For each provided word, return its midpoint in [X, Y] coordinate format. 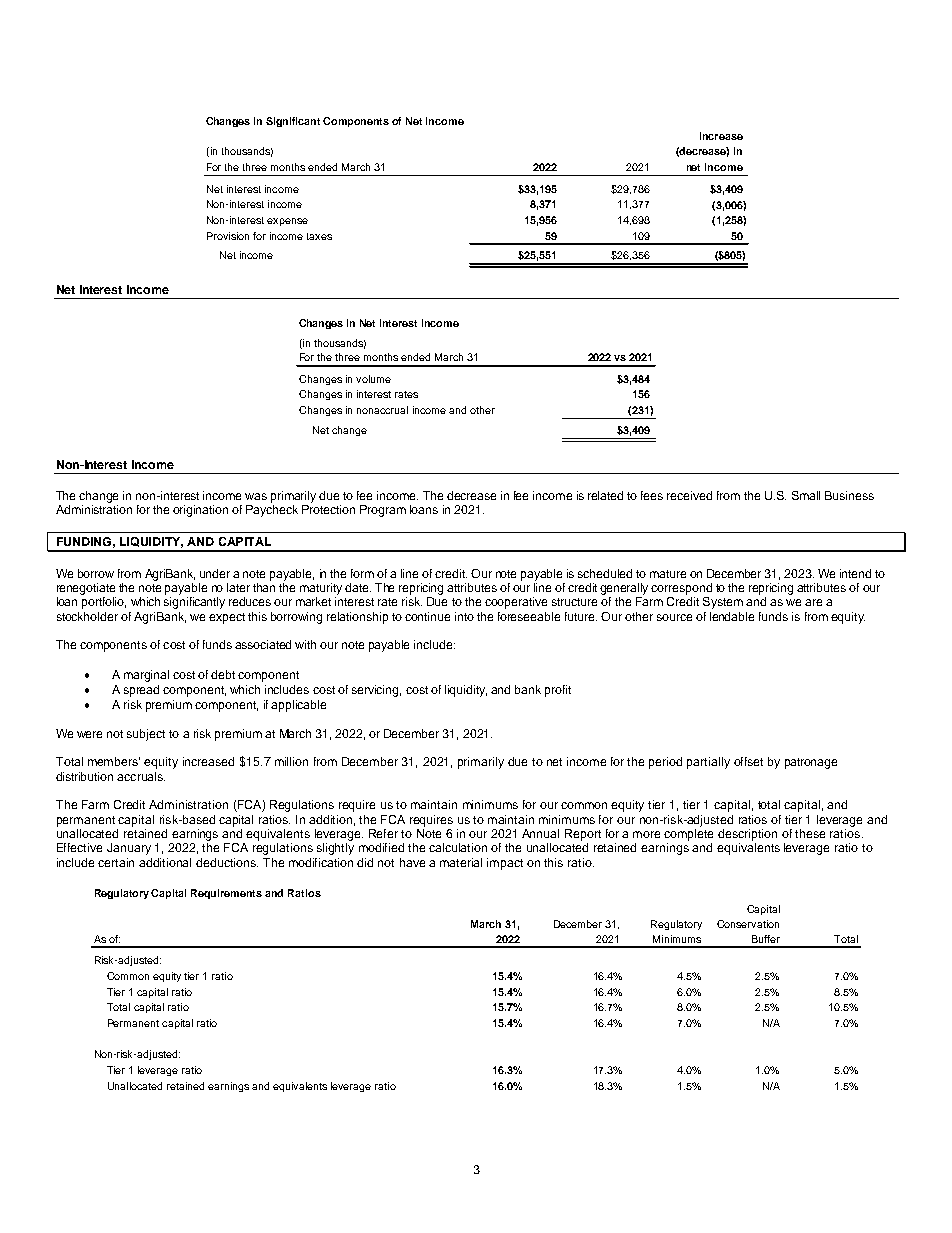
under [215, 573]
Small [806, 495]
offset [748, 761]
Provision [228, 236]
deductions [227, 862]
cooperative [516, 603]
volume [373, 379]
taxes [319, 236]
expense [287, 222]
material [461, 862]
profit [558, 691]
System [723, 603]
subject [146, 735]
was [256, 496]
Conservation [748, 924]
